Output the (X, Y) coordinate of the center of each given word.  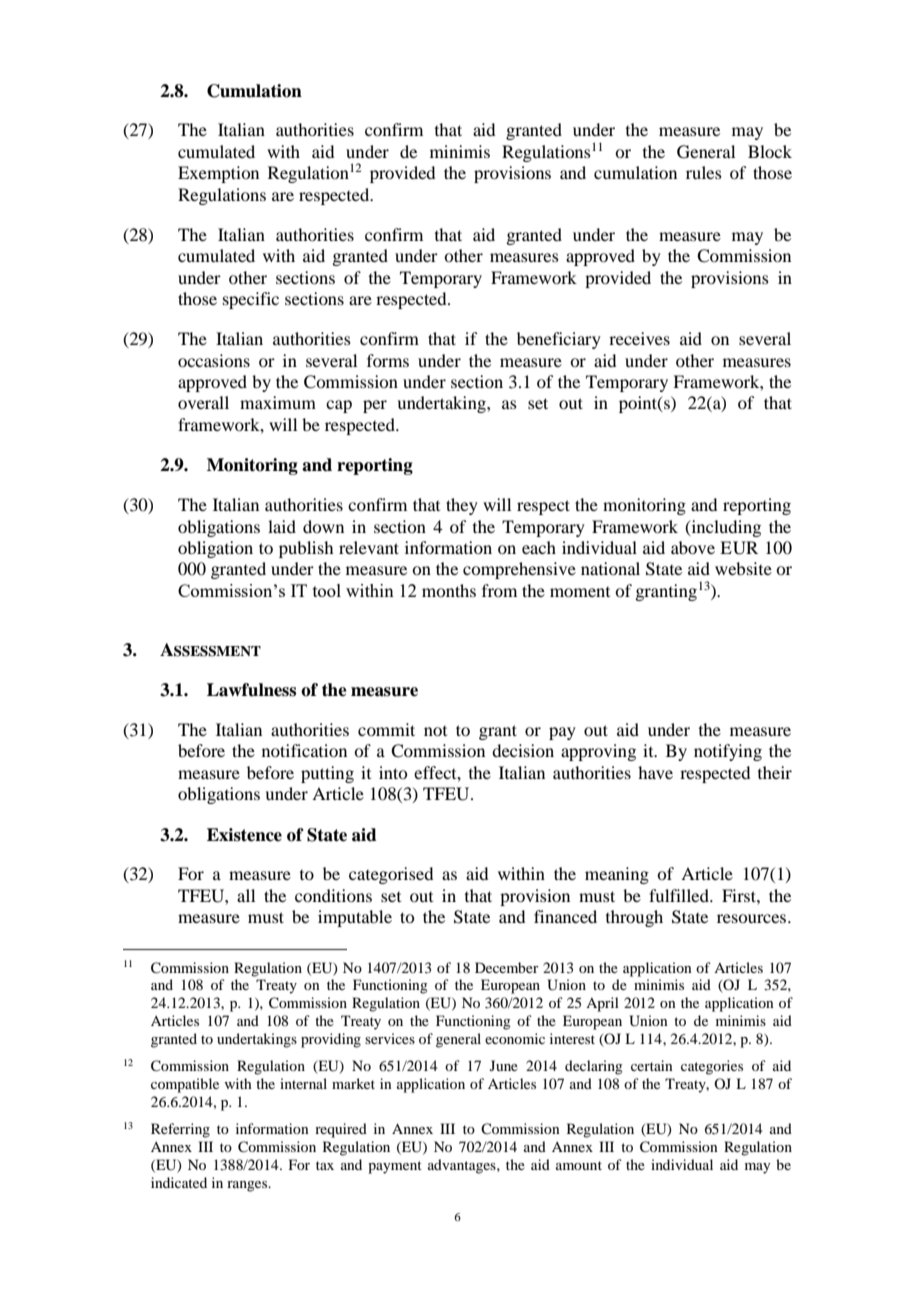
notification (304, 750)
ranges (248, 1186)
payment (395, 1167)
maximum (278, 402)
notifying (728, 752)
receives (639, 338)
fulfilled (680, 895)
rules (704, 172)
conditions (333, 895)
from (499, 590)
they (462, 506)
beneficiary (559, 340)
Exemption (218, 174)
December (507, 967)
